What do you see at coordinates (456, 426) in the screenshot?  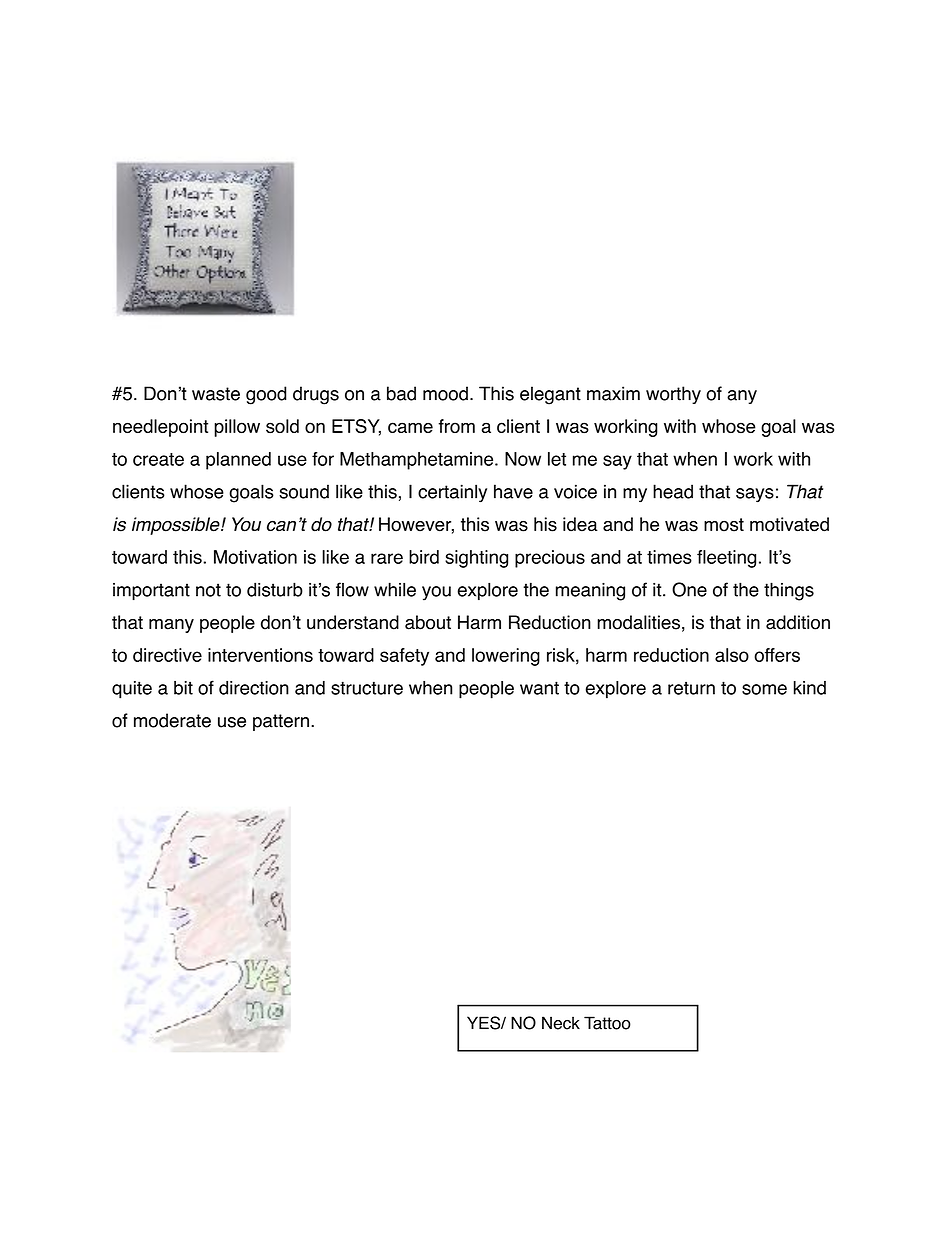 I see `from` at bounding box center [456, 426].
